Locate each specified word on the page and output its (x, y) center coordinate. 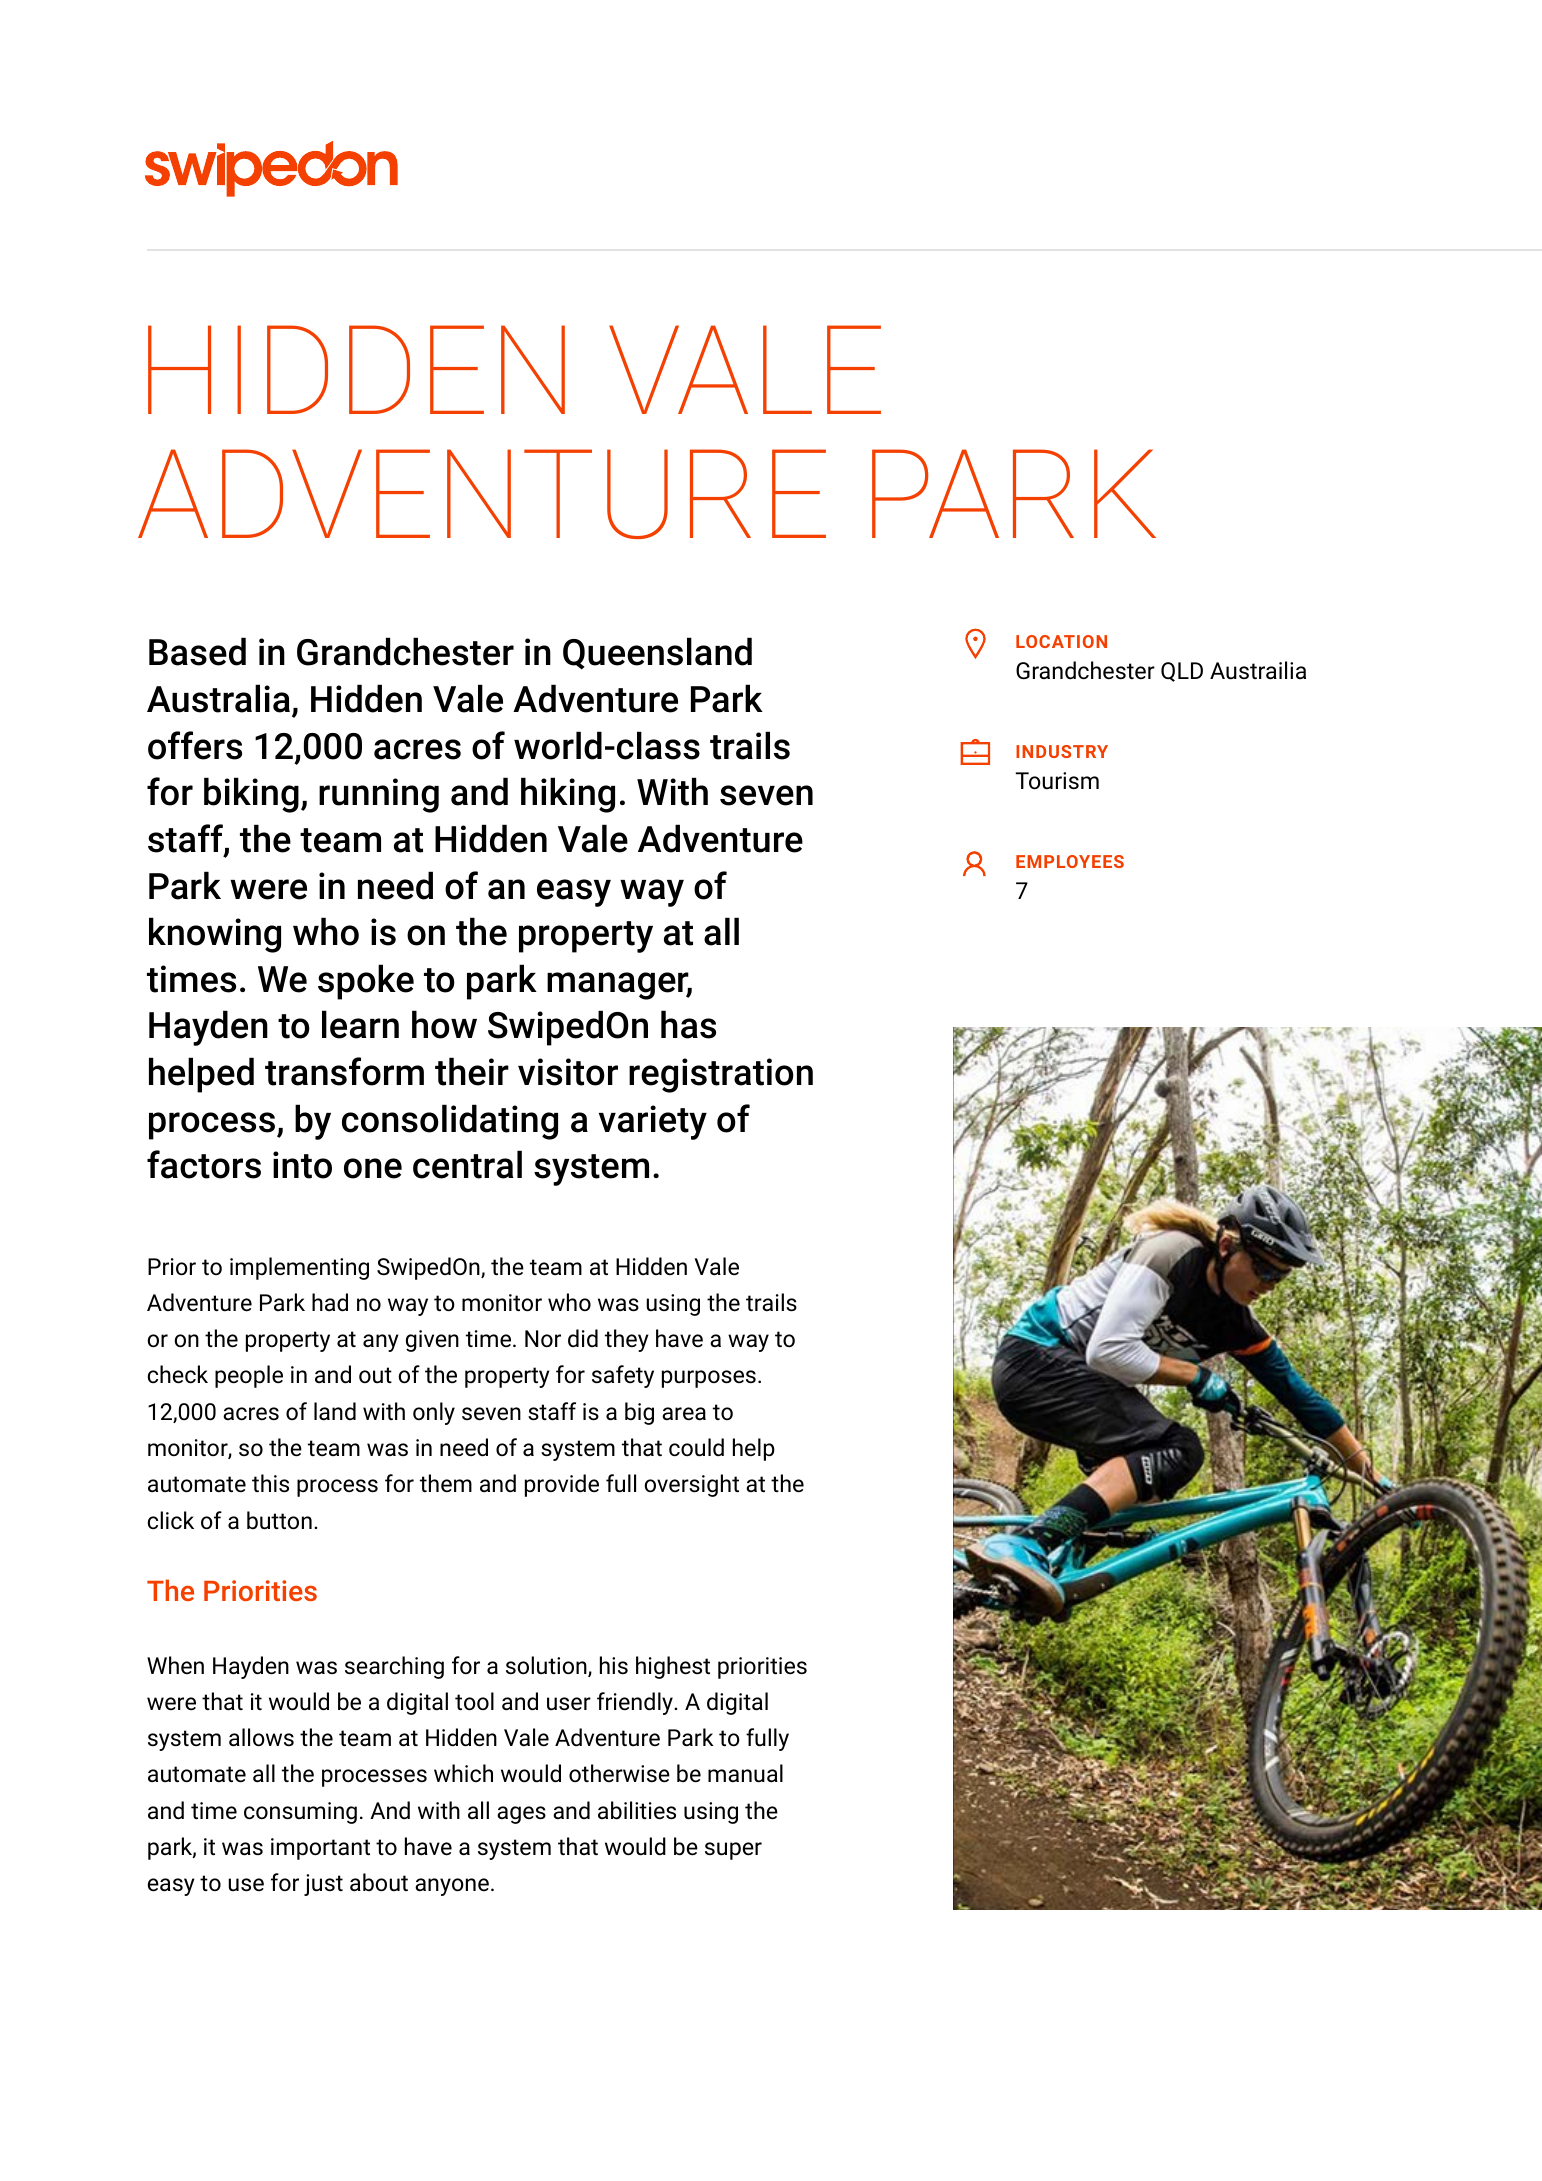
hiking (568, 795)
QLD (1182, 672)
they (627, 1340)
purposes (709, 1379)
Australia (218, 698)
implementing (299, 1268)
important (320, 1849)
